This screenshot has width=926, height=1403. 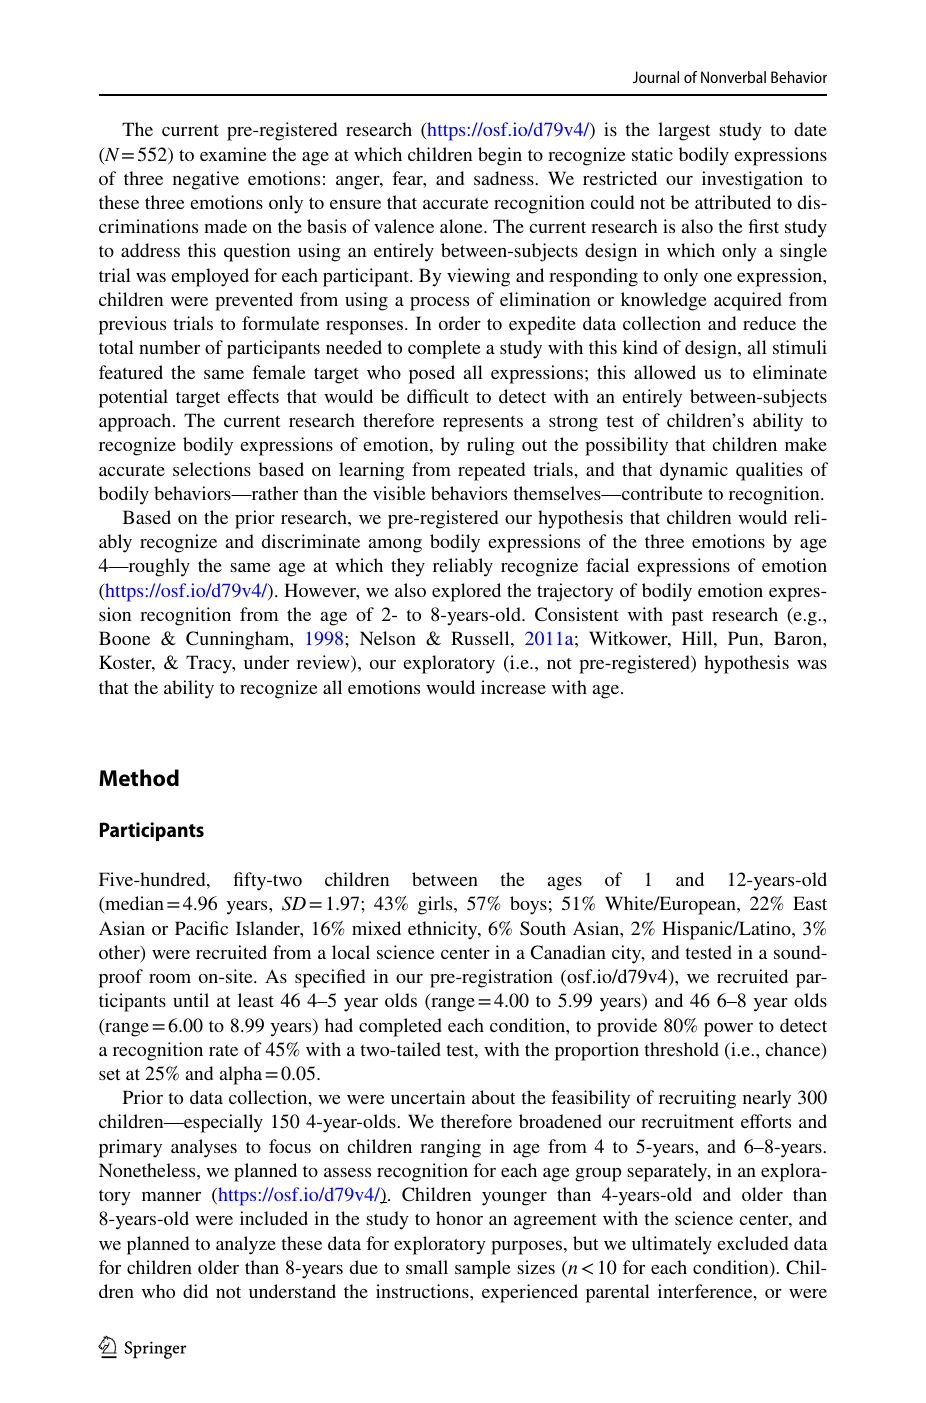 I want to click on examine, so click(x=233, y=154).
